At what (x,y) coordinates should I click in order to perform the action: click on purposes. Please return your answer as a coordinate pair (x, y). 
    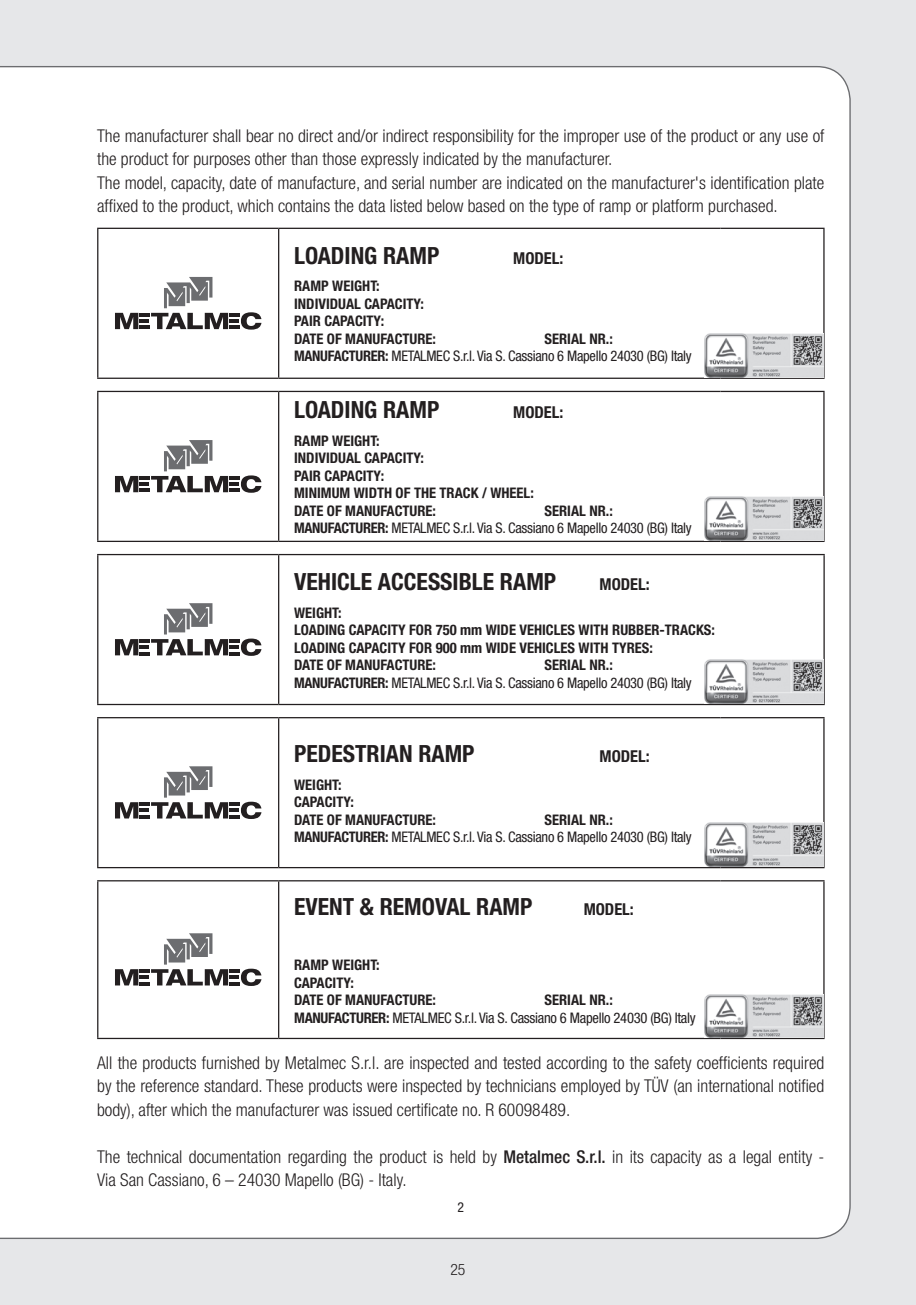
    Looking at the image, I should click on (222, 161).
